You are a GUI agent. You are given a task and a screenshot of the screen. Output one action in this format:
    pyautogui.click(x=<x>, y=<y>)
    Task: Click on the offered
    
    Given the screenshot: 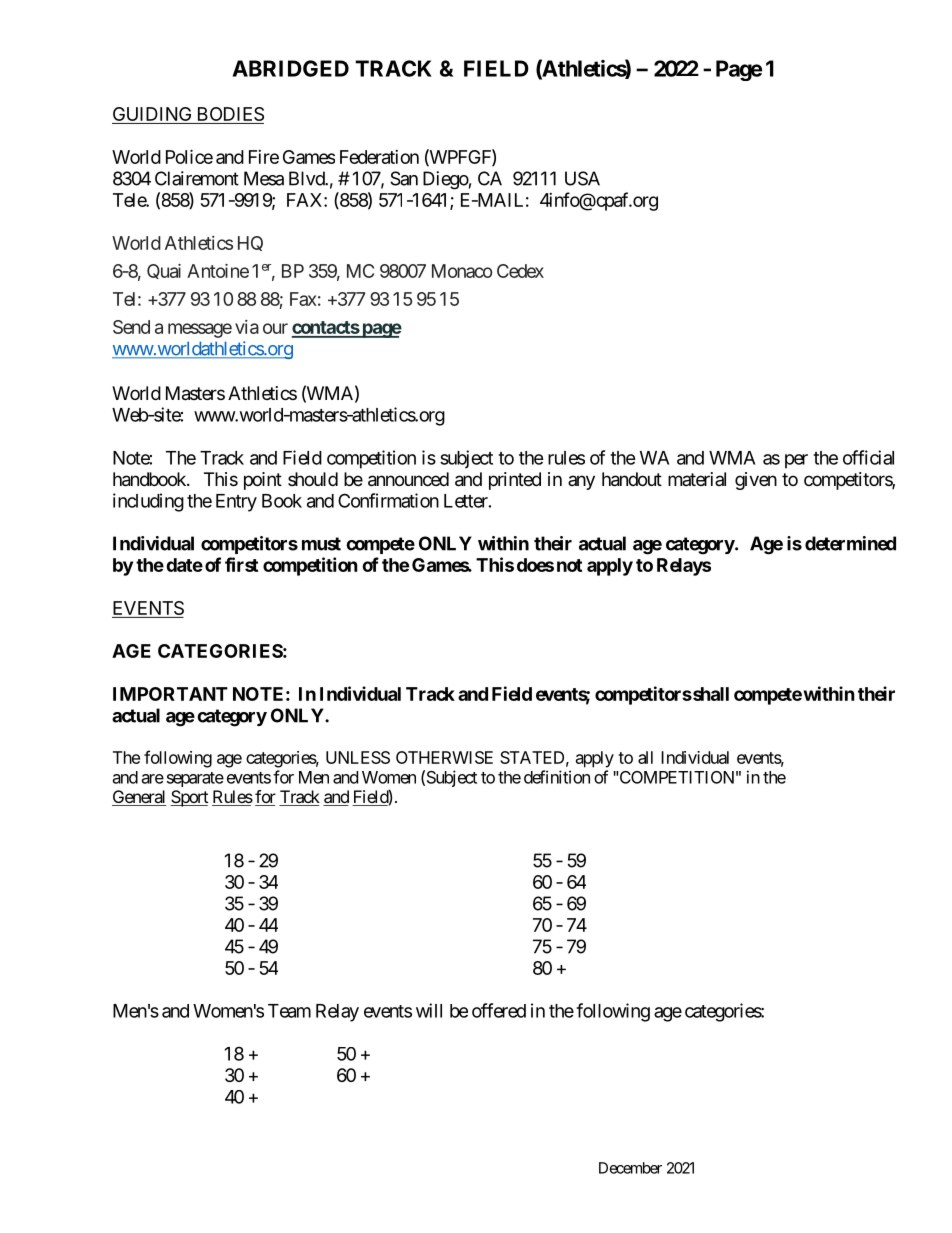 What is the action you would take?
    pyautogui.click(x=499, y=1010)
